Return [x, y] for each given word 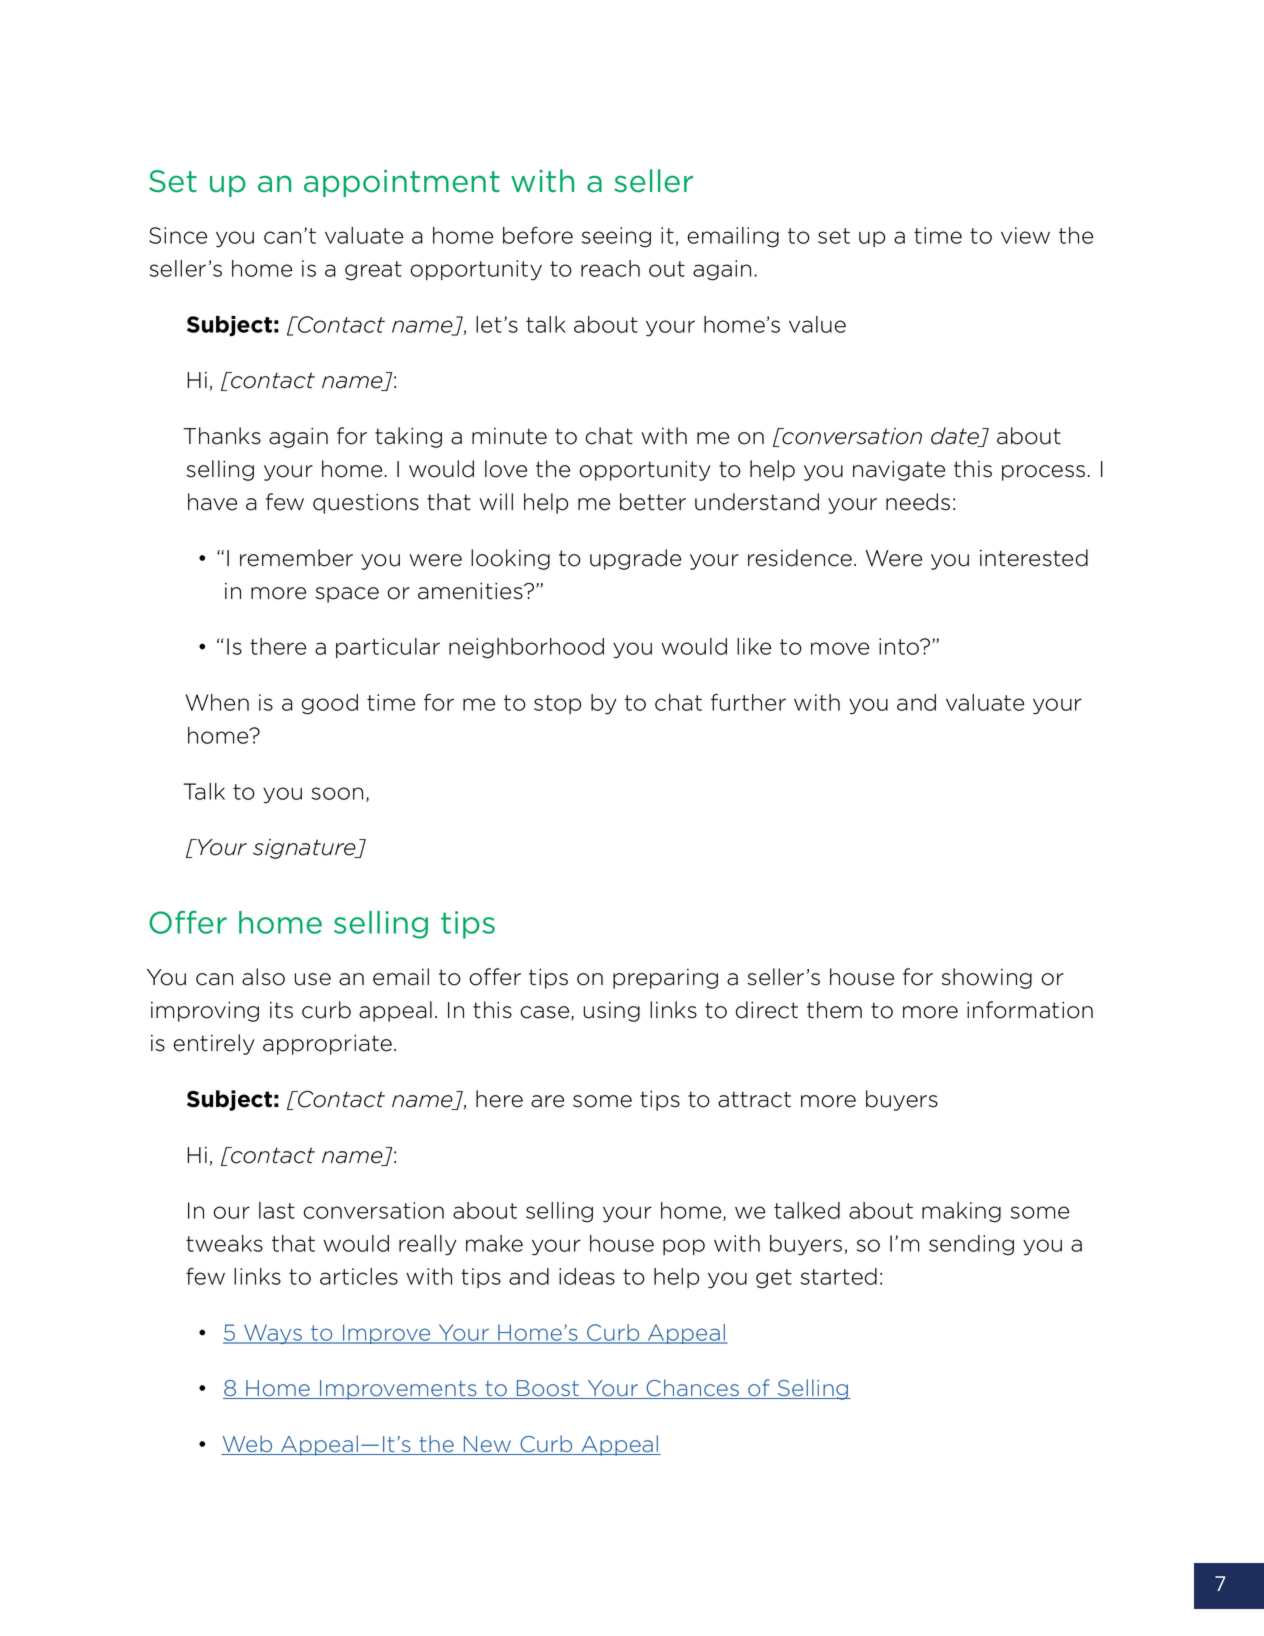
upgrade [635, 559]
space [347, 595]
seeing [616, 237]
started [839, 1276]
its [281, 1010]
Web [248, 1445]
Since [178, 235]
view [1025, 235]
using [612, 1012]
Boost [548, 1389]
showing [987, 978]
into [900, 646]
